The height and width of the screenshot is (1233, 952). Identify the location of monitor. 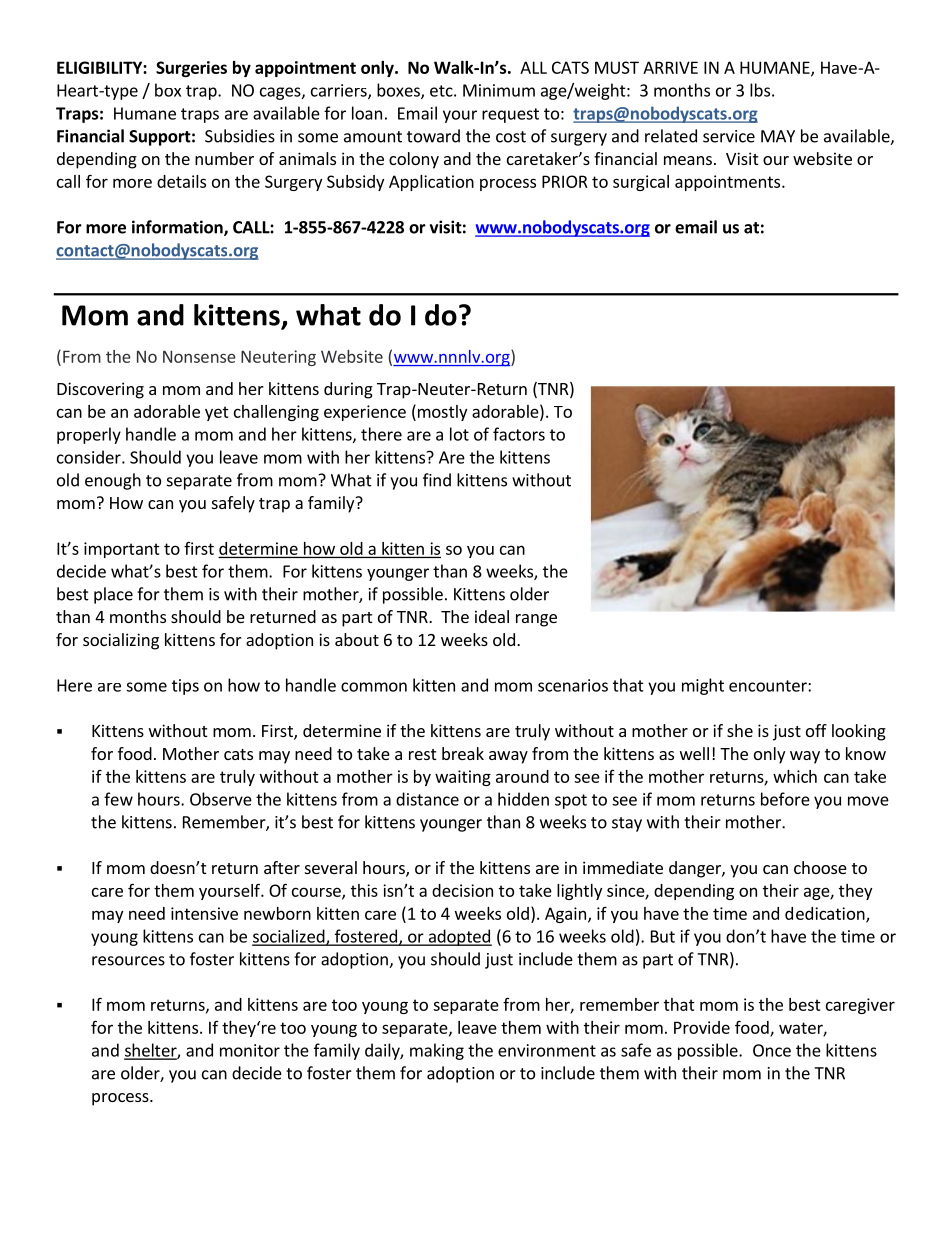
(250, 1050).
